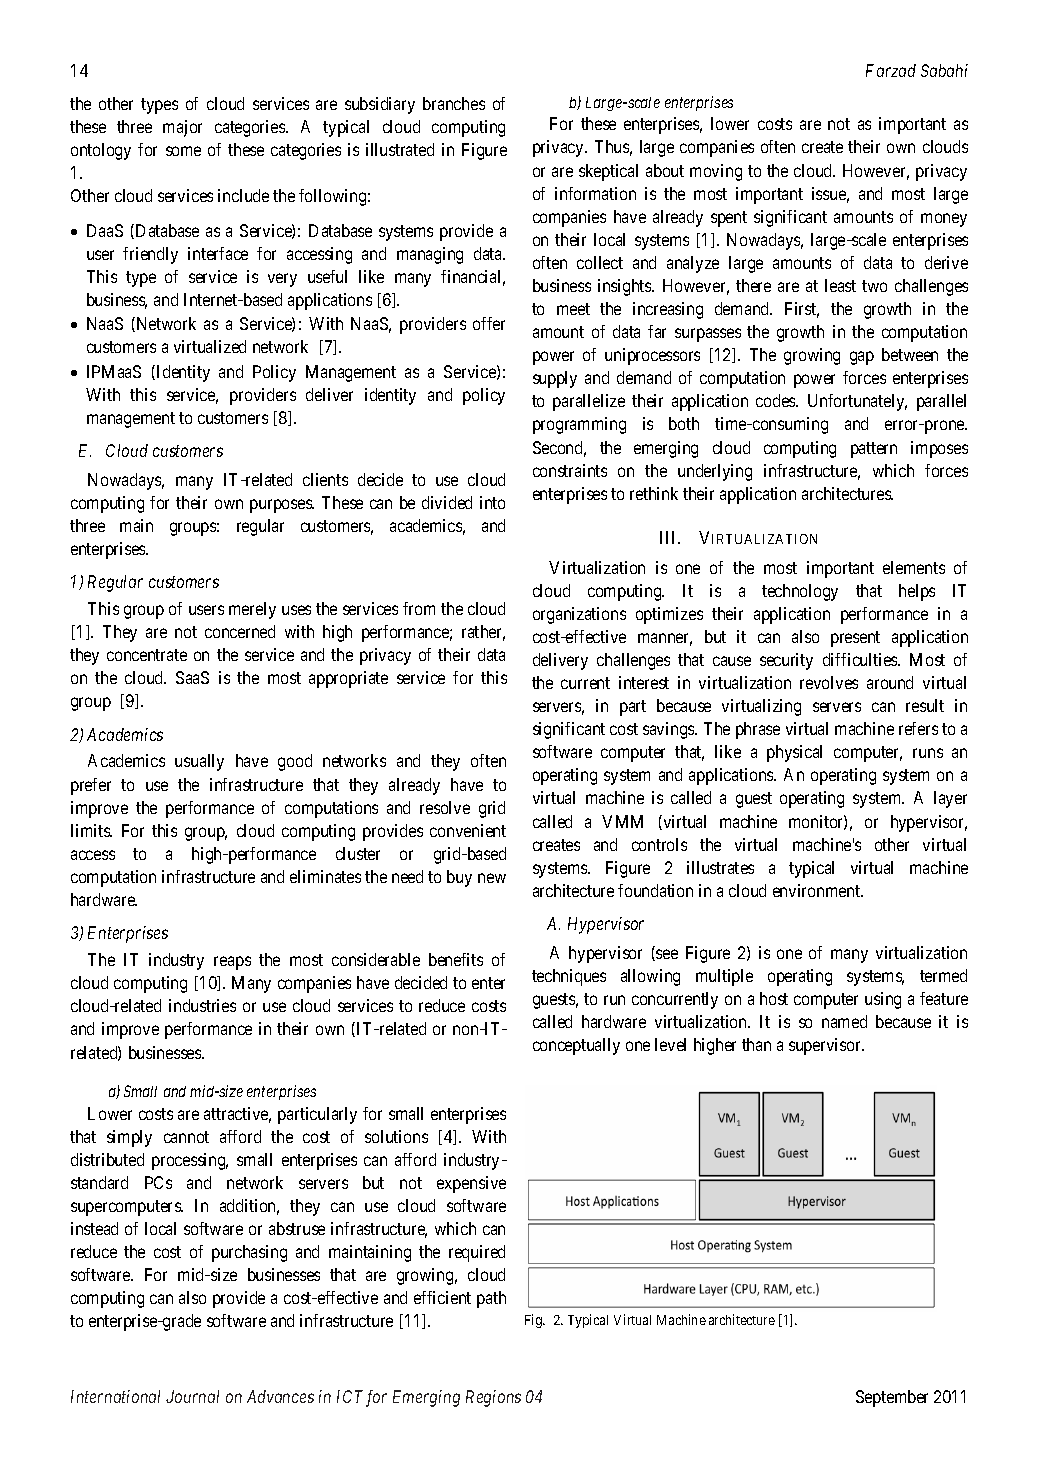 The width and height of the screenshot is (1039, 1469). What do you see at coordinates (794, 753) in the screenshot?
I see `physical` at bounding box center [794, 753].
